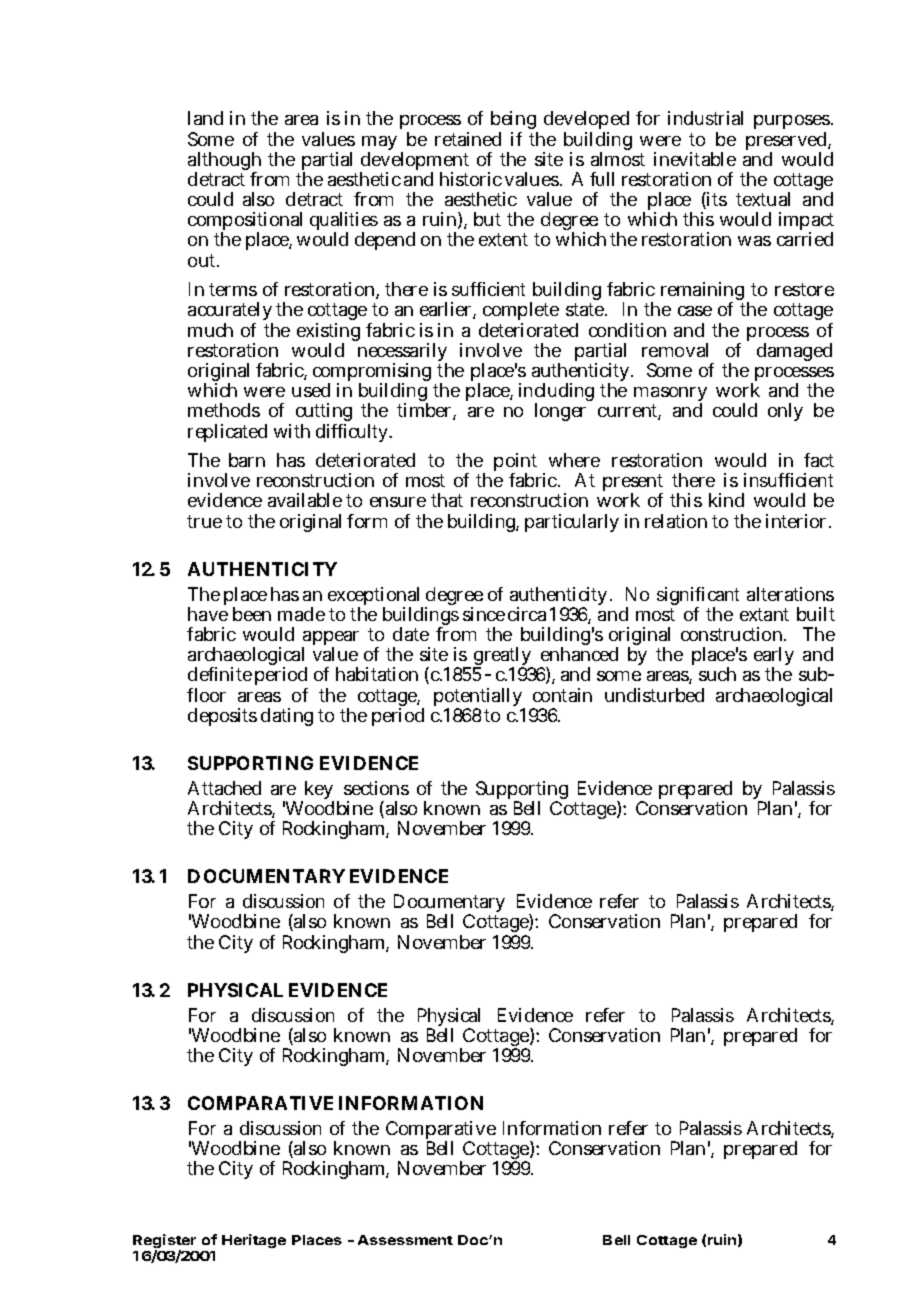 This screenshot has height=1308, width=924. Describe the element at coordinates (717, 674) in the screenshot. I see `such` at that location.
